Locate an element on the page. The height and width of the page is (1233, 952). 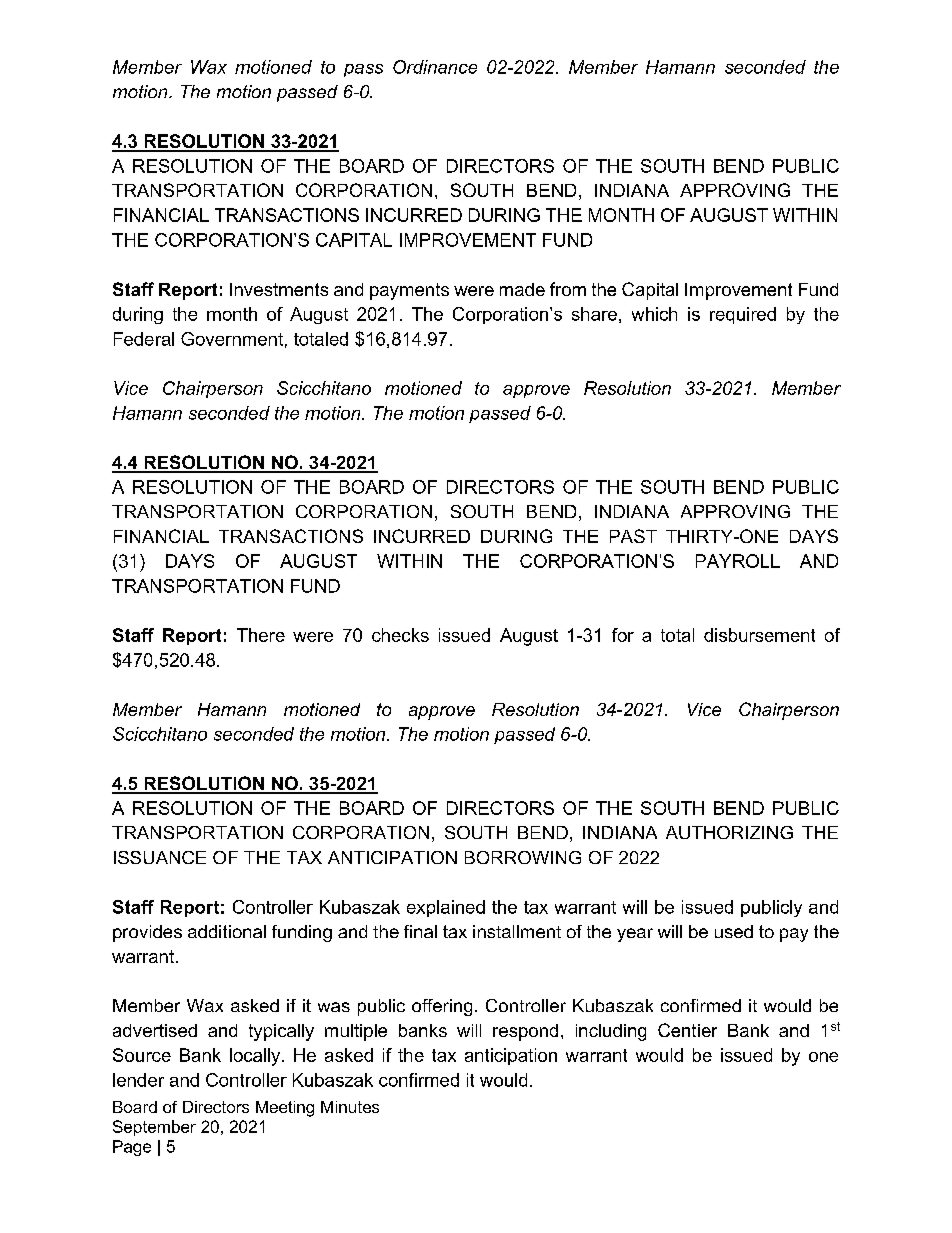
which is located at coordinates (654, 314).
